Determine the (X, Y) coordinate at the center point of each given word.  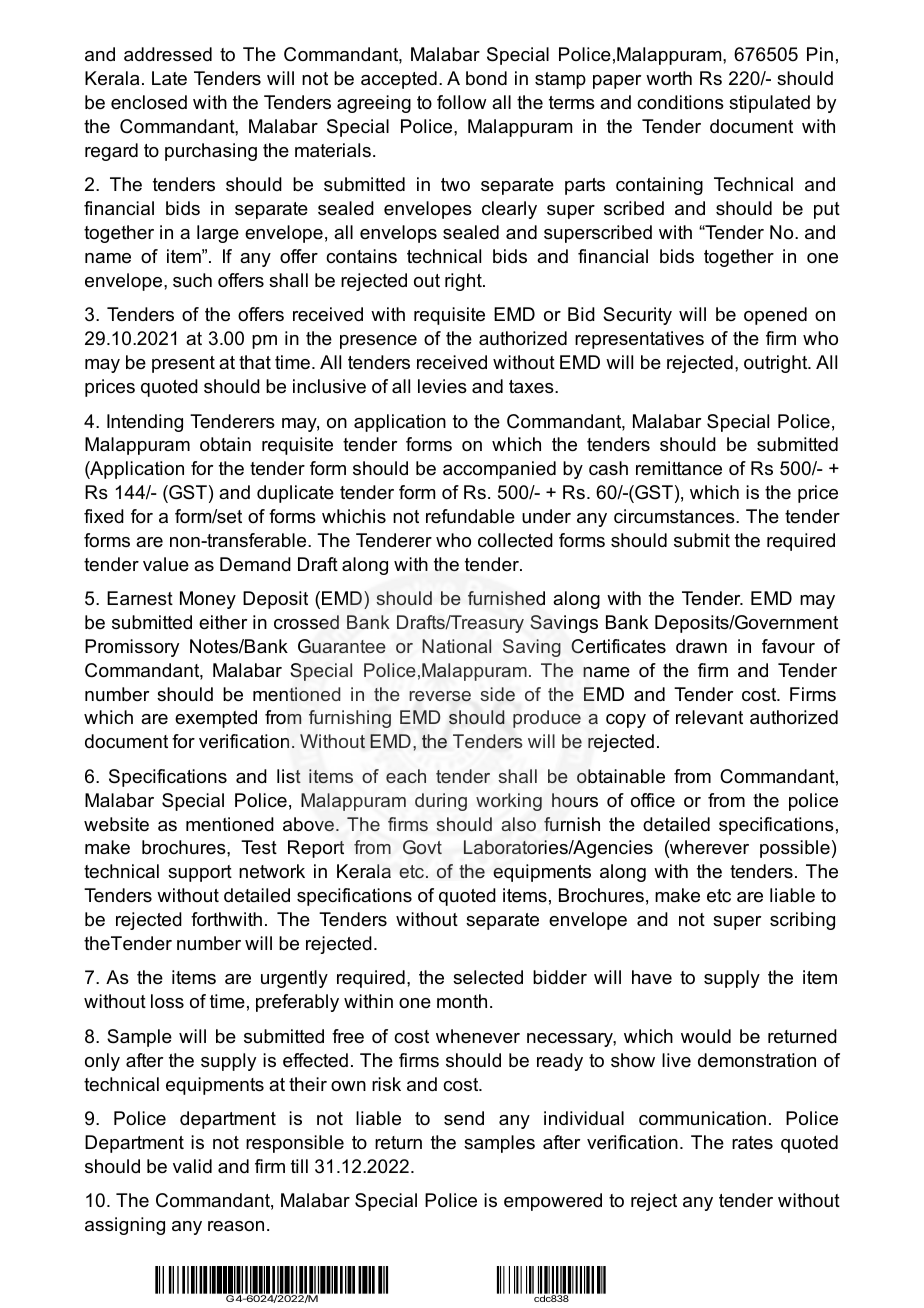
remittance (679, 468)
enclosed (149, 102)
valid (192, 1166)
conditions (680, 102)
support (200, 873)
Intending (145, 423)
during (441, 802)
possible (795, 849)
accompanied (499, 470)
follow (462, 102)
